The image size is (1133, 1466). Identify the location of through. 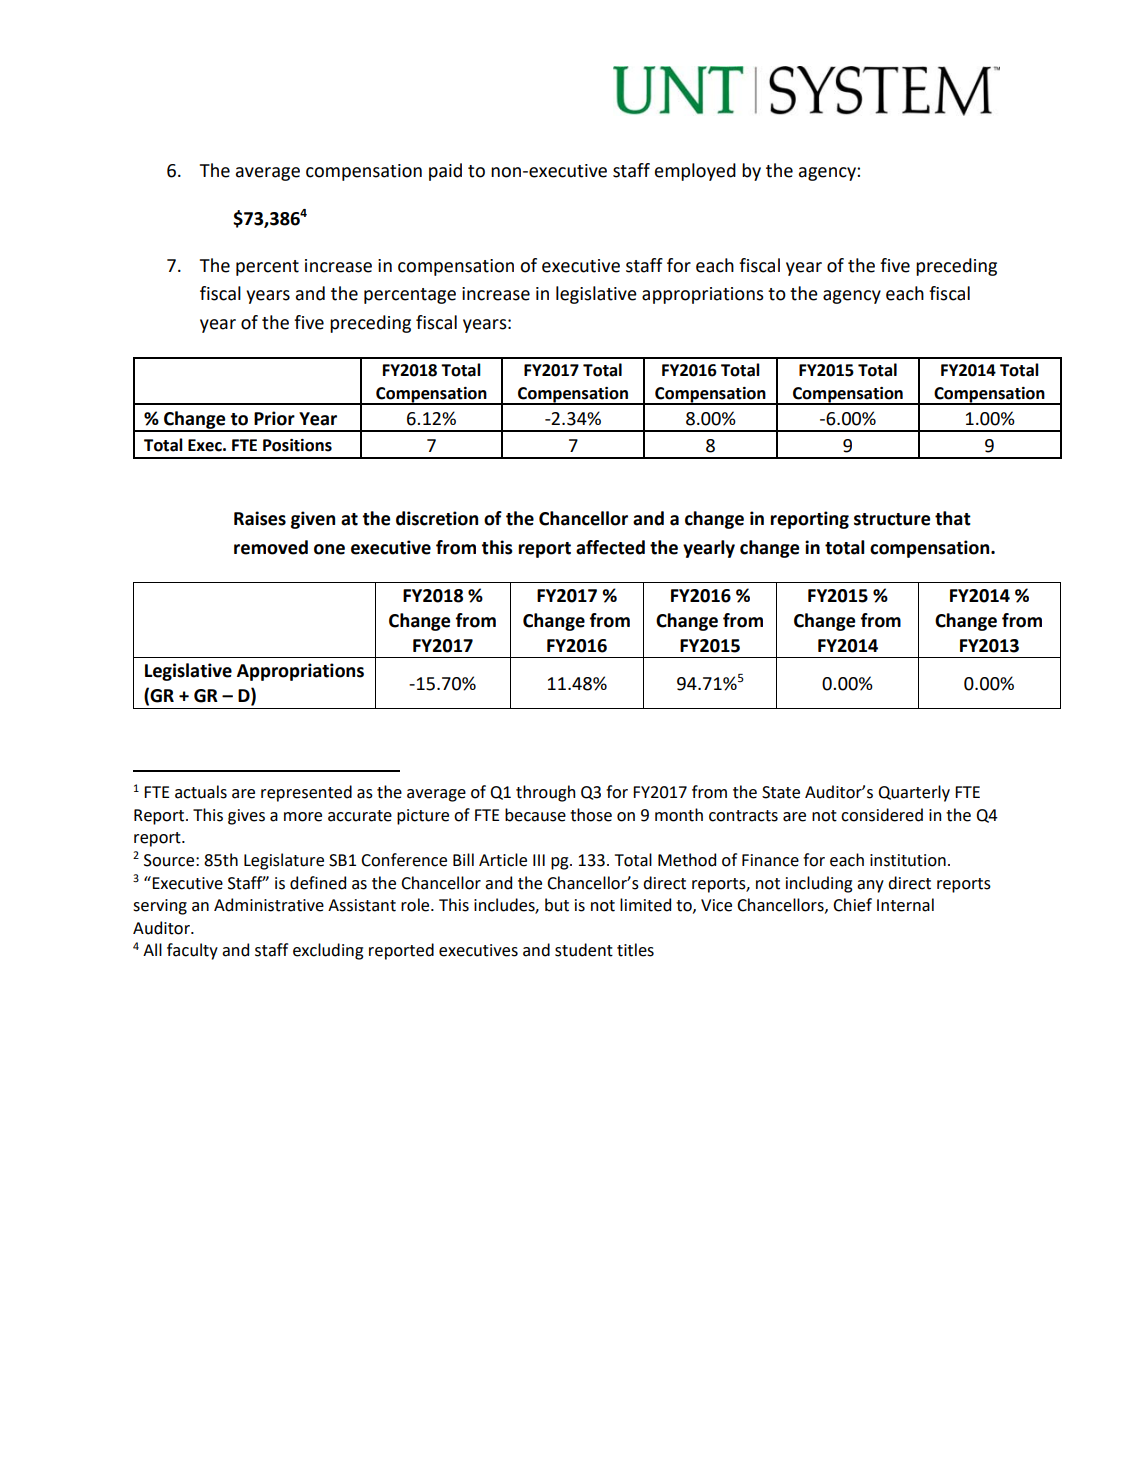
(545, 793).
